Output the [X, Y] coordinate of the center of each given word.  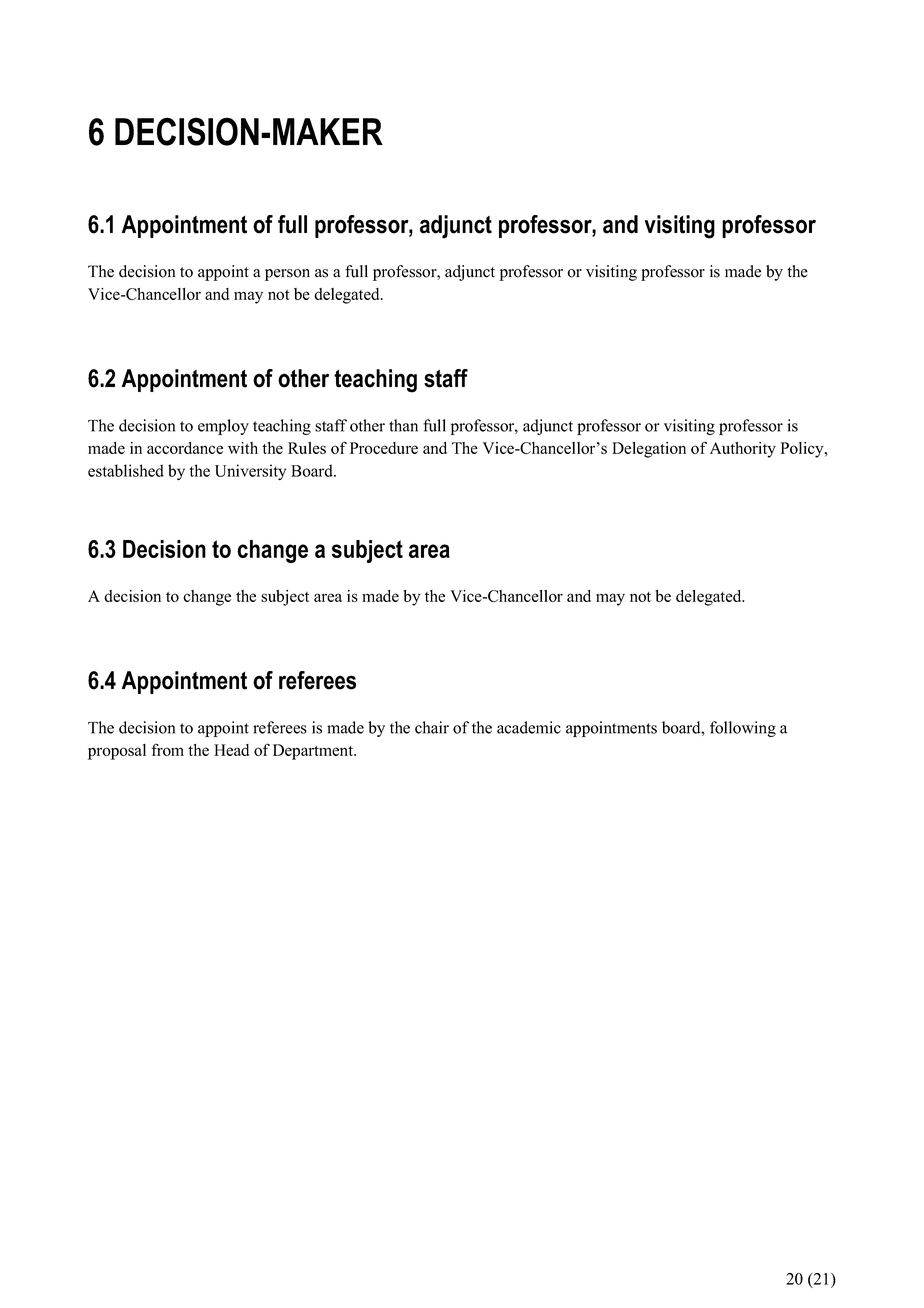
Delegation [649, 450]
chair [432, 727]
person [287, 275]
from [168, 749]
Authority [743, 450]
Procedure [384, 448]
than [403, 425]
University [250, 472]
